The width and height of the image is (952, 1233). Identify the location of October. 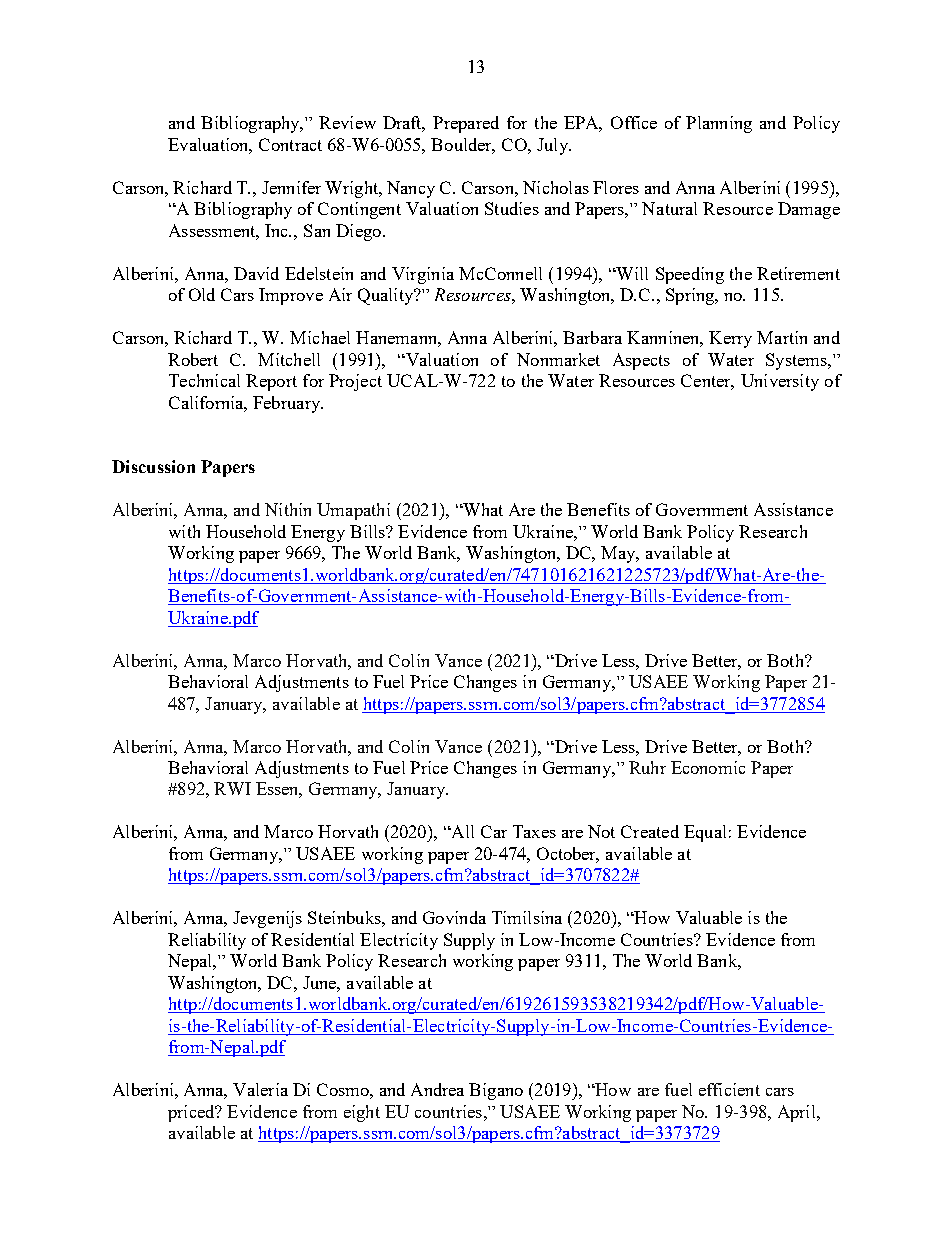
(568, 855).
